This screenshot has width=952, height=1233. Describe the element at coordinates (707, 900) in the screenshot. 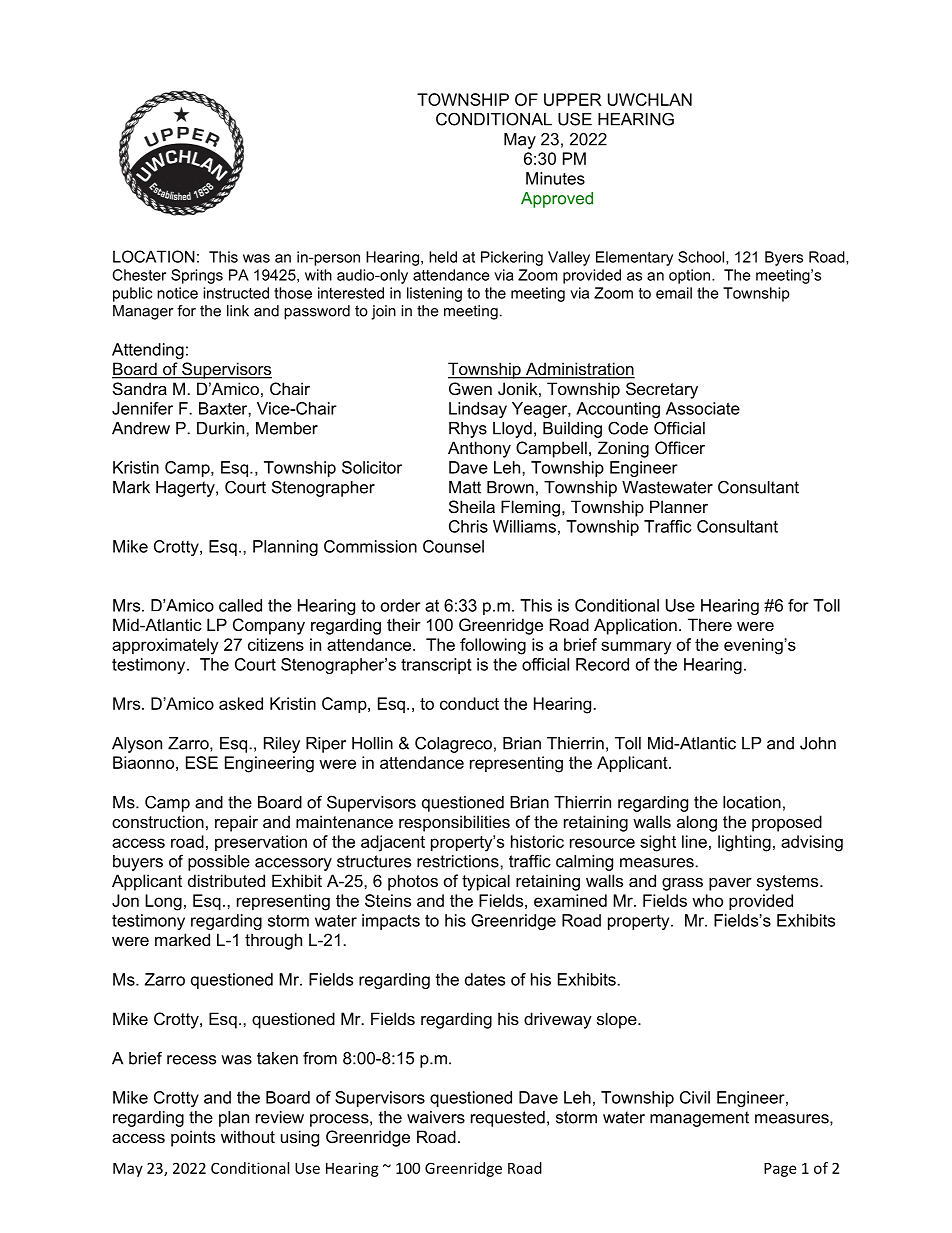

I see `who` at that location.
